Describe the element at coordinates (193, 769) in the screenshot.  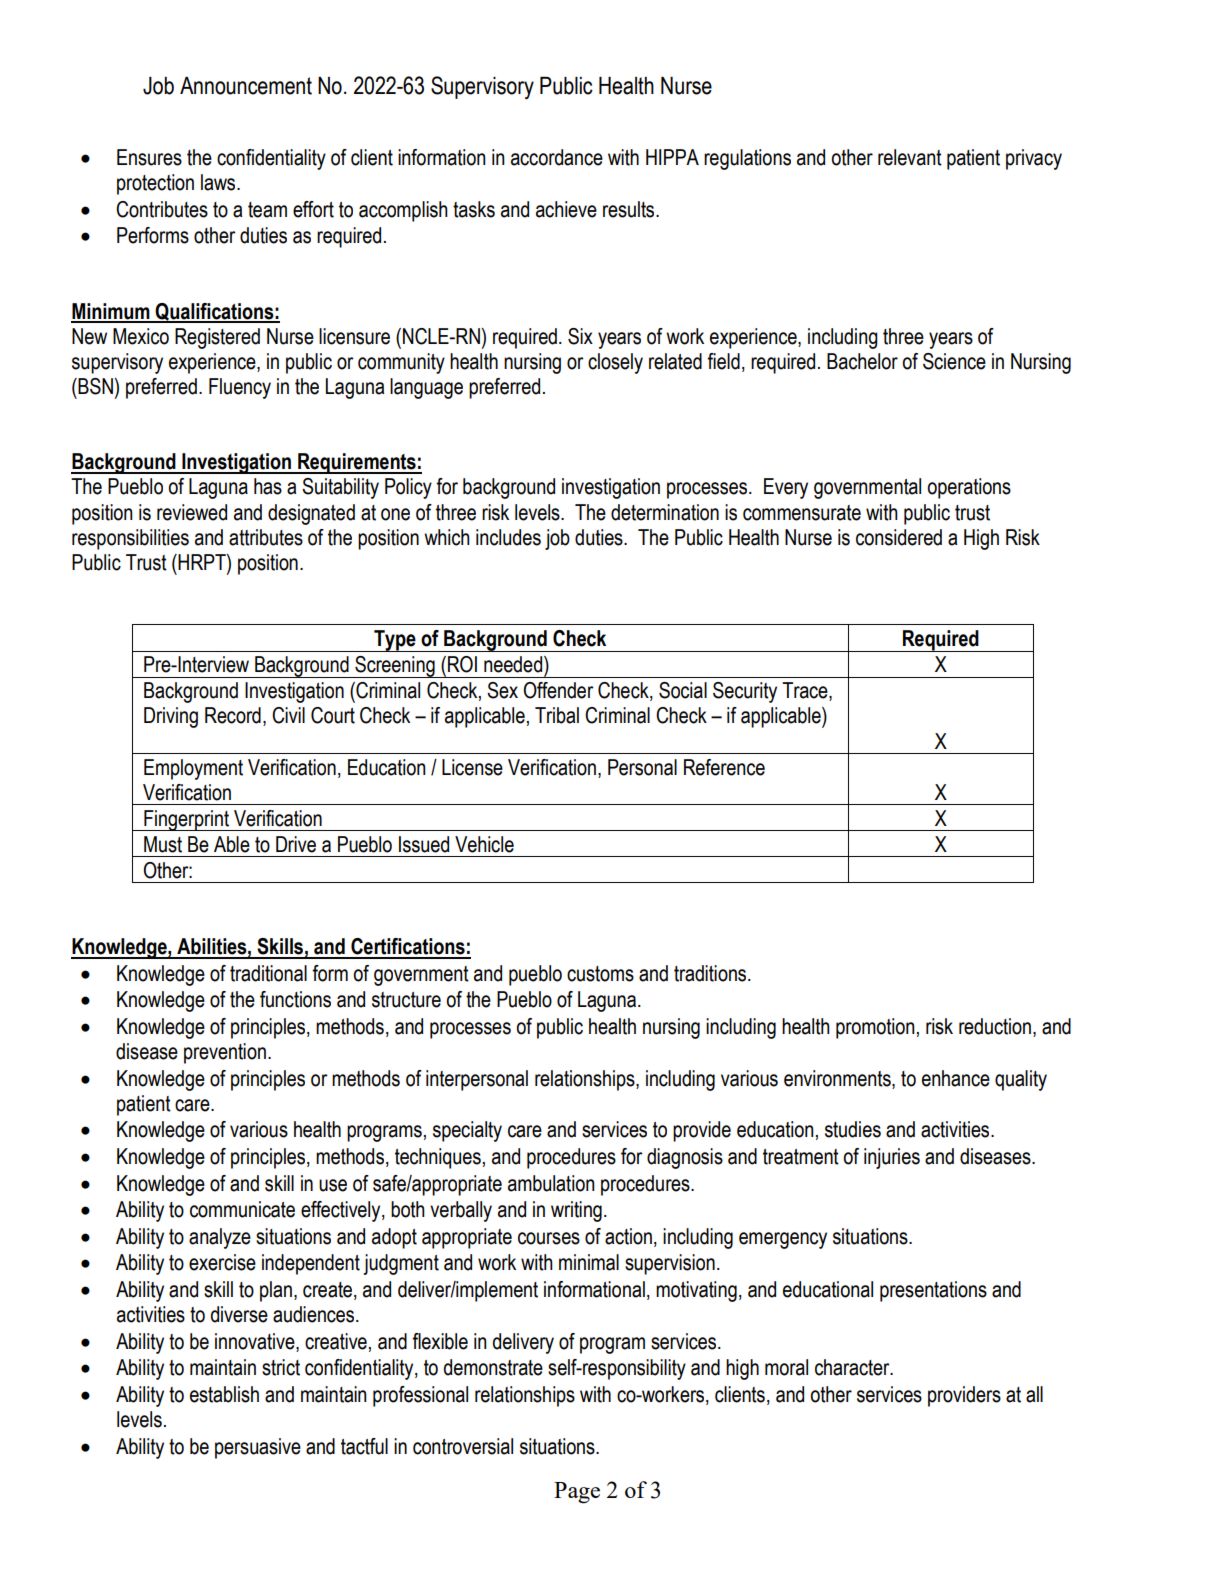
I see `Employment` at that location.
